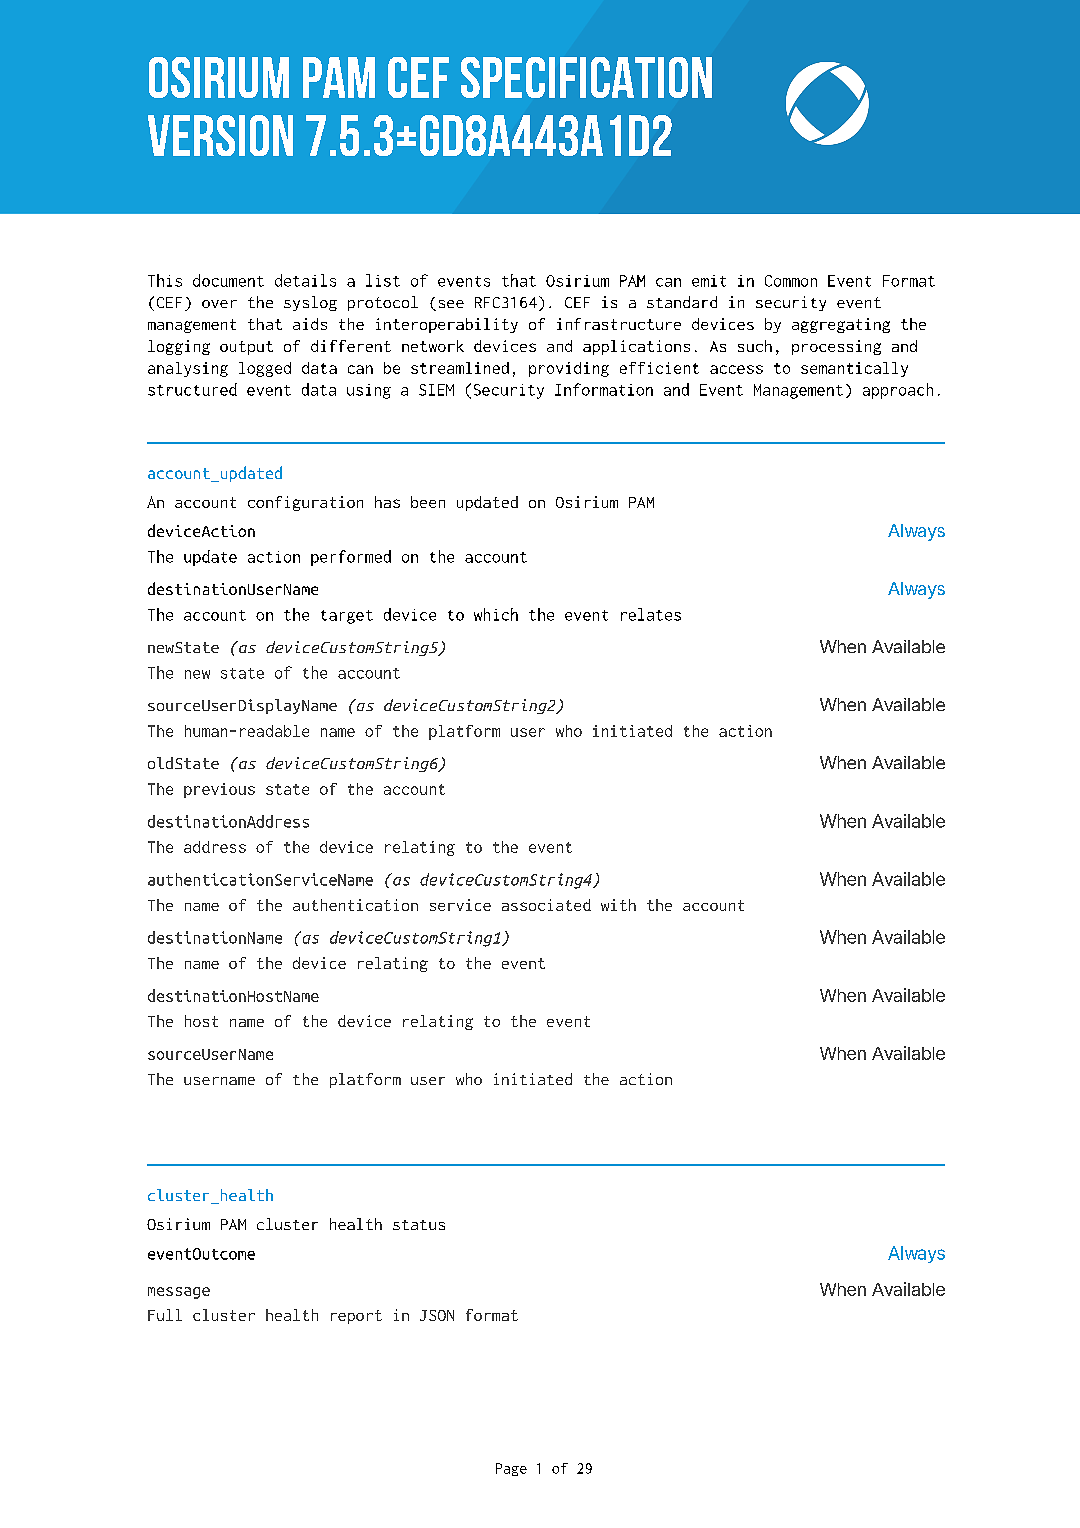 This screenshot has height=1528, width=1080. What do you see at coordinates (305, 503) in the screenshot?
I see `configuration` at bounding box center [305, 503].
